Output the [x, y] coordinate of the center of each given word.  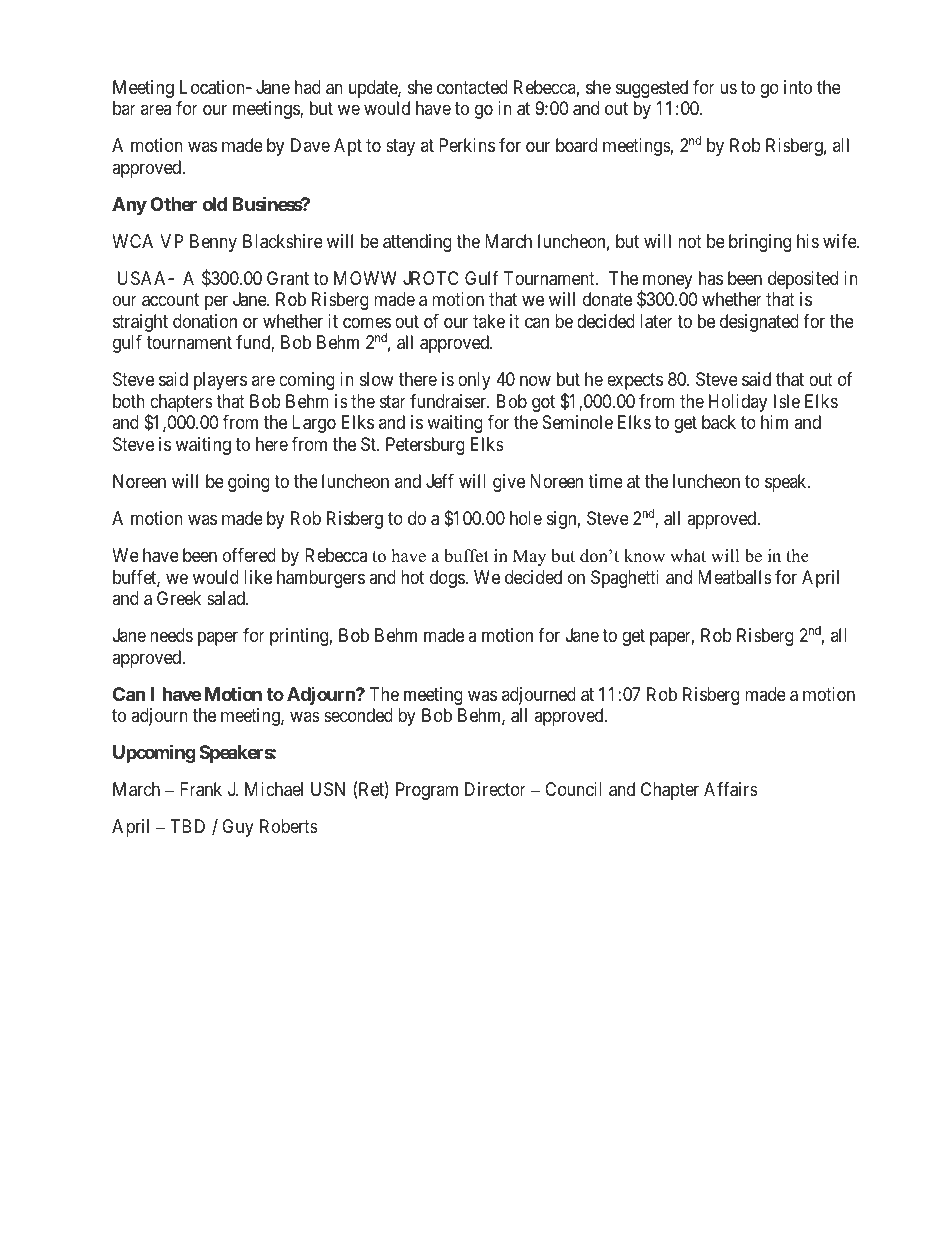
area [156, 110]
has [711, 278]
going [249, 483]
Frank [201, 789]
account [170, 300]
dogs [448, 579]
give [509, 483]
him [774, 422]
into [798, 87]
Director [495, 789]
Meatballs [735, 577]
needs [171, 635]
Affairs [731, 789]
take [489, 321]
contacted [472, 87]
